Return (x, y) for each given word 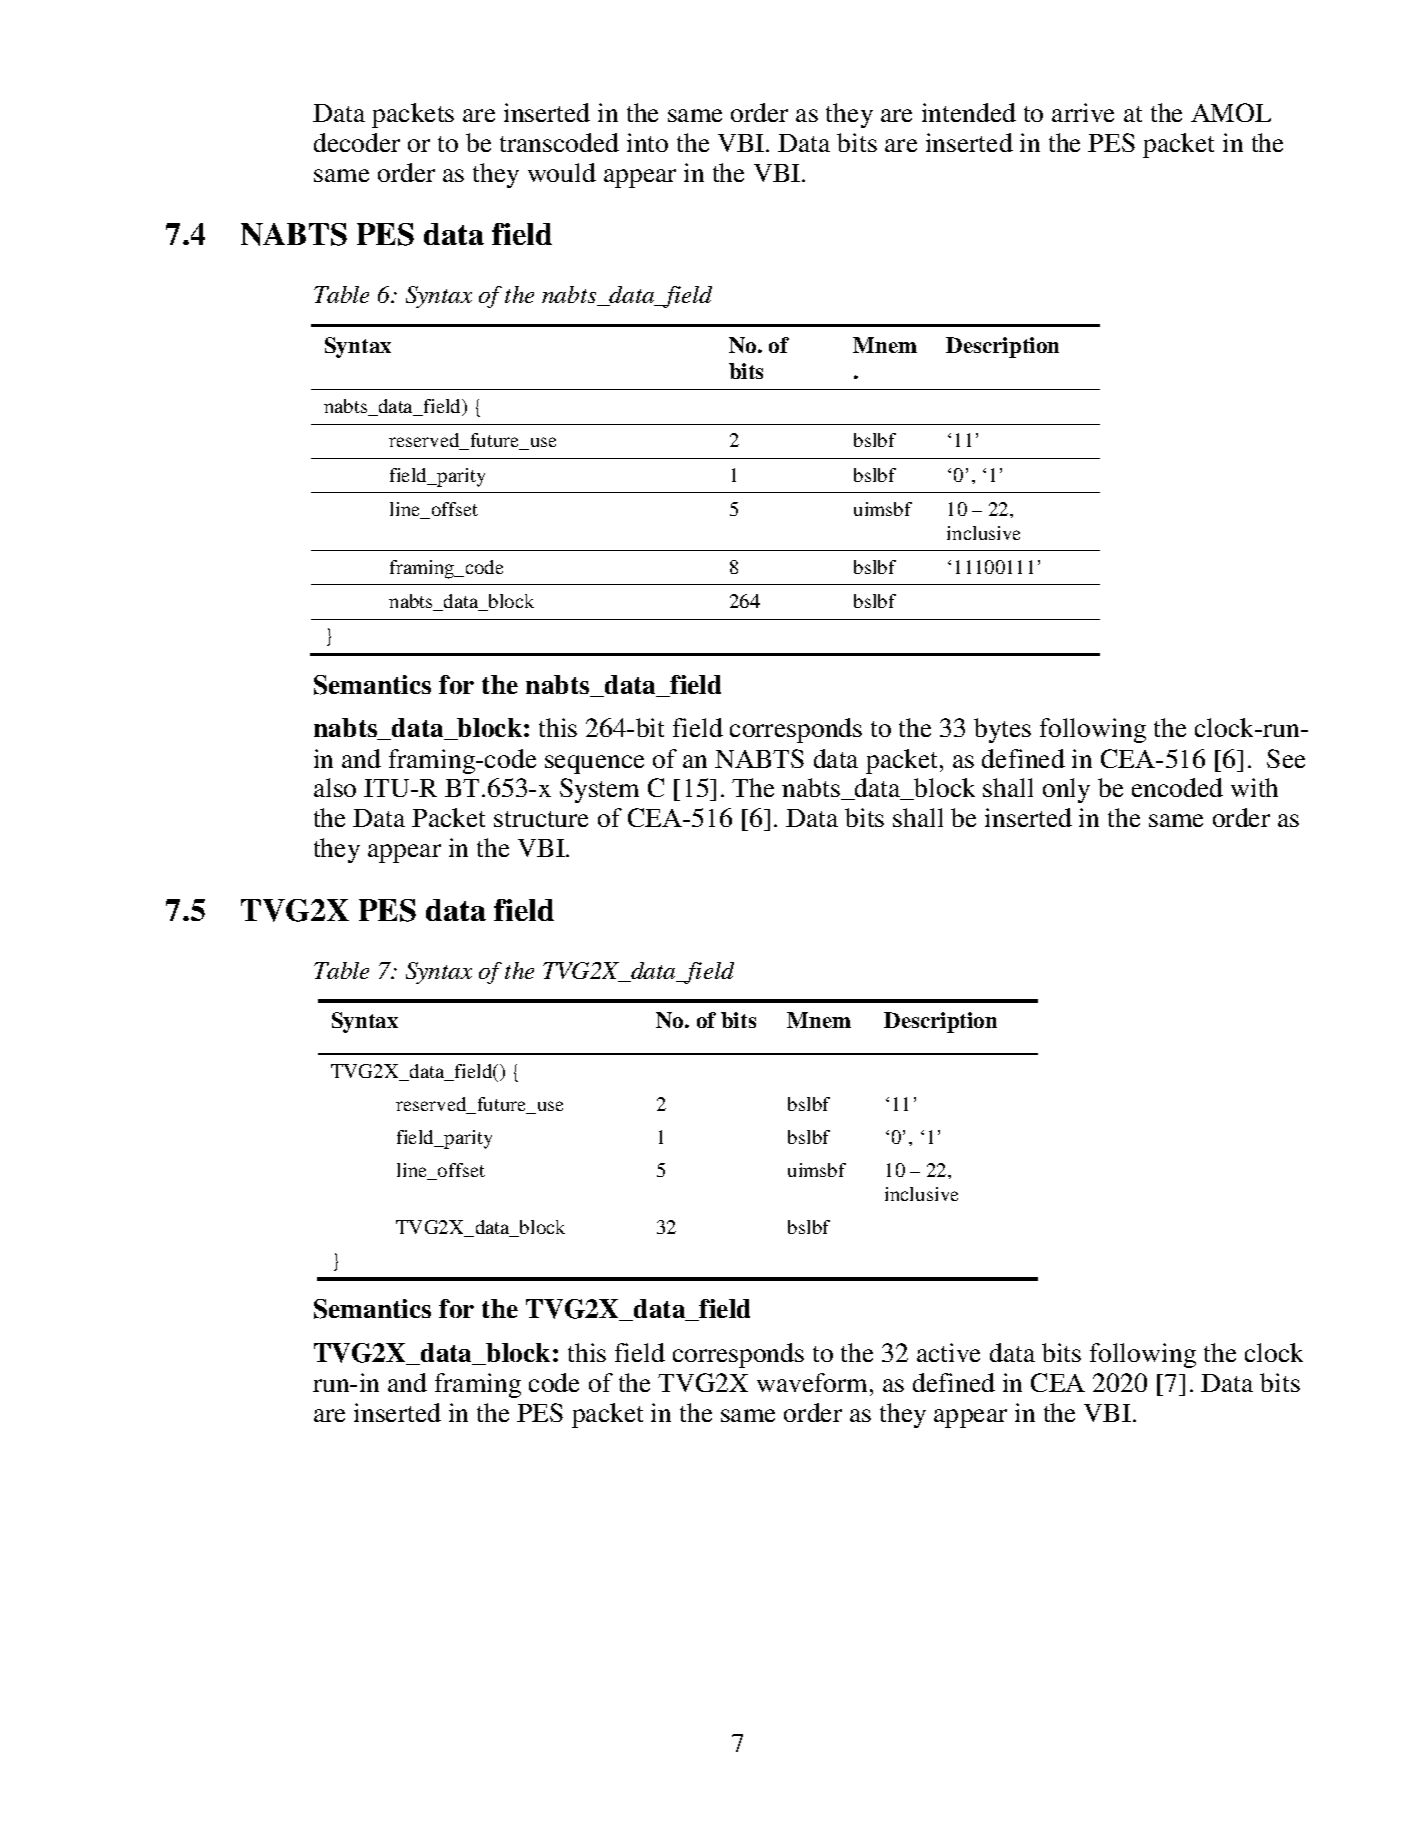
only (1066, 790)
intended (969, 112)
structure (541, 819)
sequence (594, 764)
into (647, 142)
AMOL (1231, 112)
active (948, 1352)
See (1286, 758)
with (1254, 787)
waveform (814, 1382)
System (599, 790)
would (562, 172)
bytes (1002, 730)
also (335, 787)
